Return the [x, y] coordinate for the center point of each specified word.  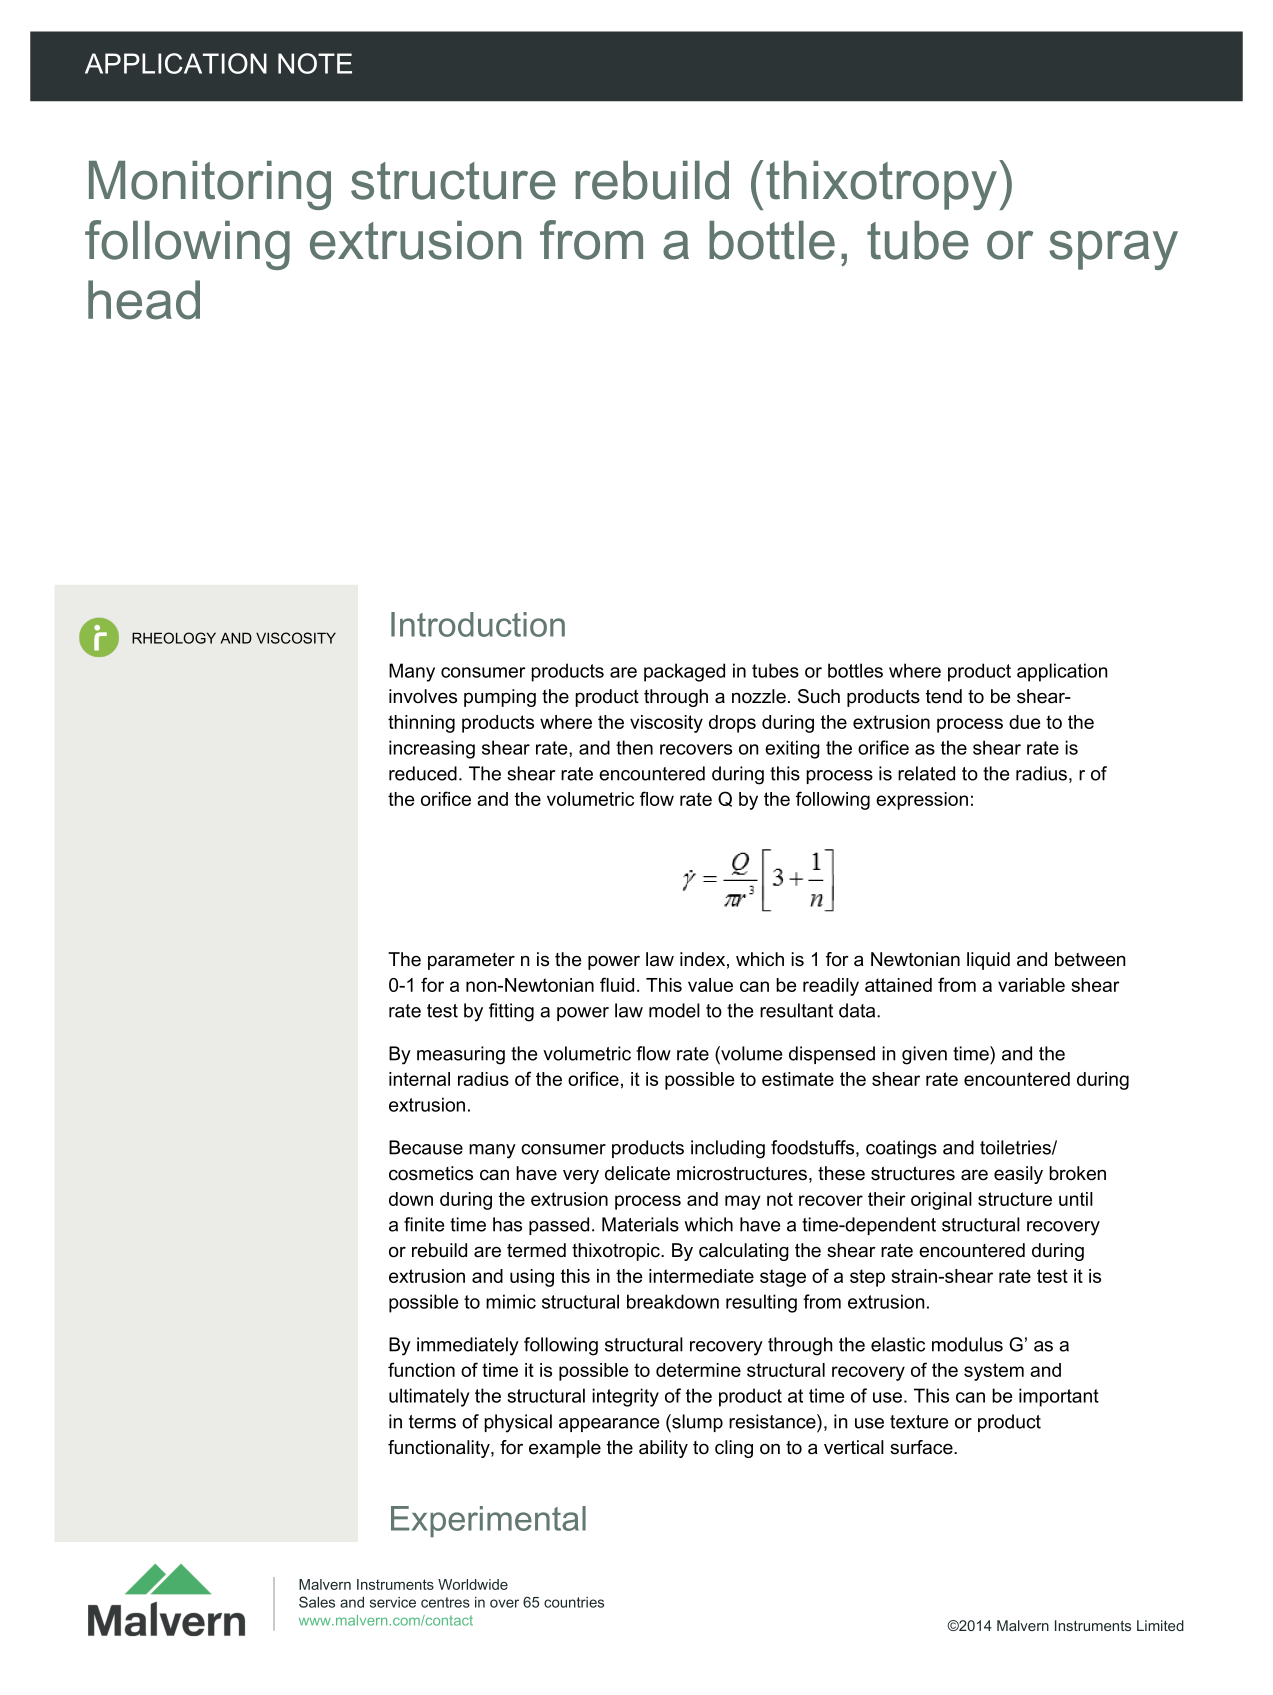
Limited [1160, 1625]
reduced [423, 773]
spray [1113, 250]
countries [574, 1602]
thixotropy [883, 185]
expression [922, 801]
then [634, 747]
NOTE [315, 63]
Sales [317, 1602]
